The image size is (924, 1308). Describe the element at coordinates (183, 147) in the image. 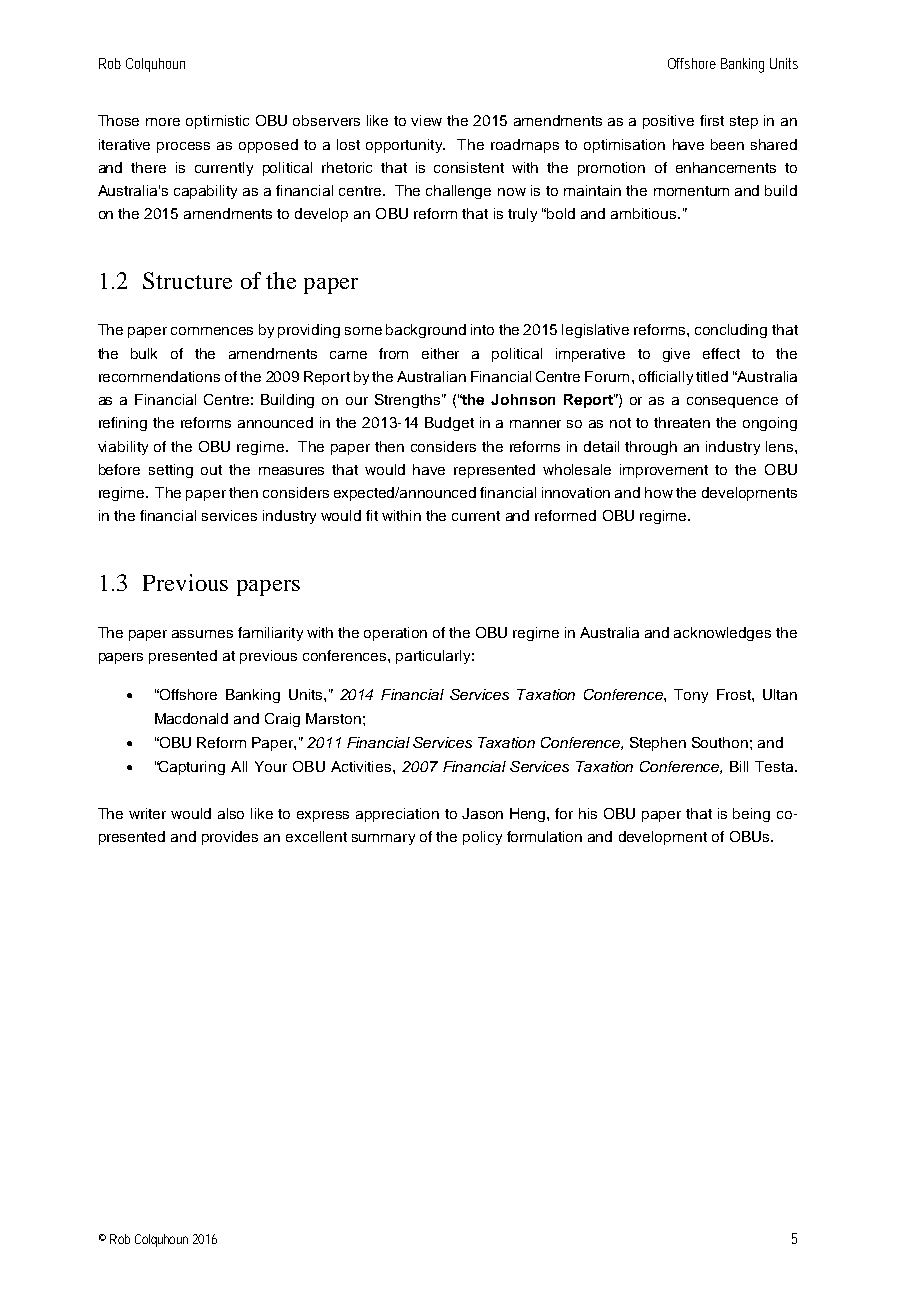

I see `process` at that location.
